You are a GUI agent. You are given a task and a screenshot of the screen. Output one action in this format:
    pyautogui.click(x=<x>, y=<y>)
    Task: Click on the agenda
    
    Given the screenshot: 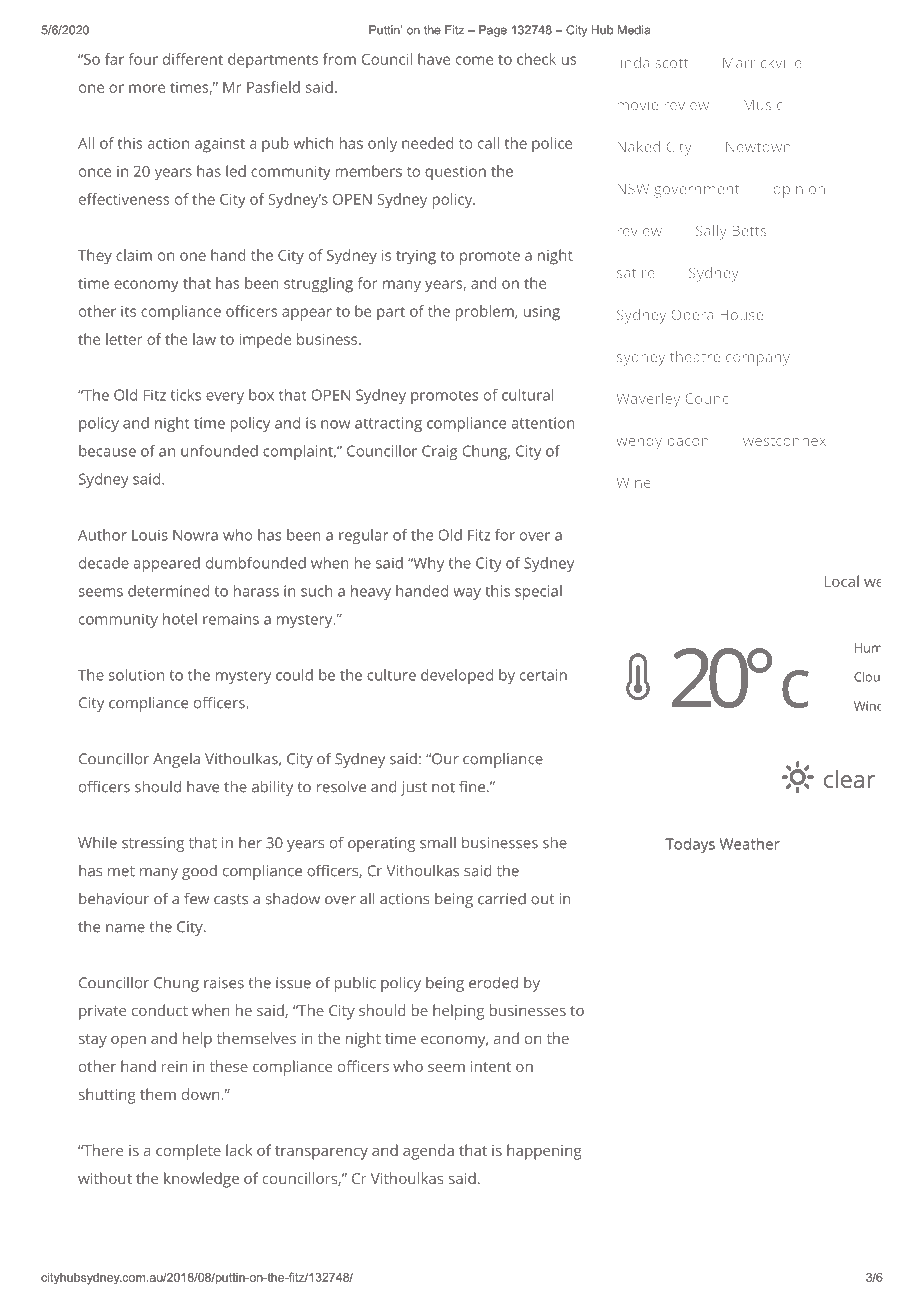 What is the action you would take?
    pyautogui.click(x=428, y=1152)
